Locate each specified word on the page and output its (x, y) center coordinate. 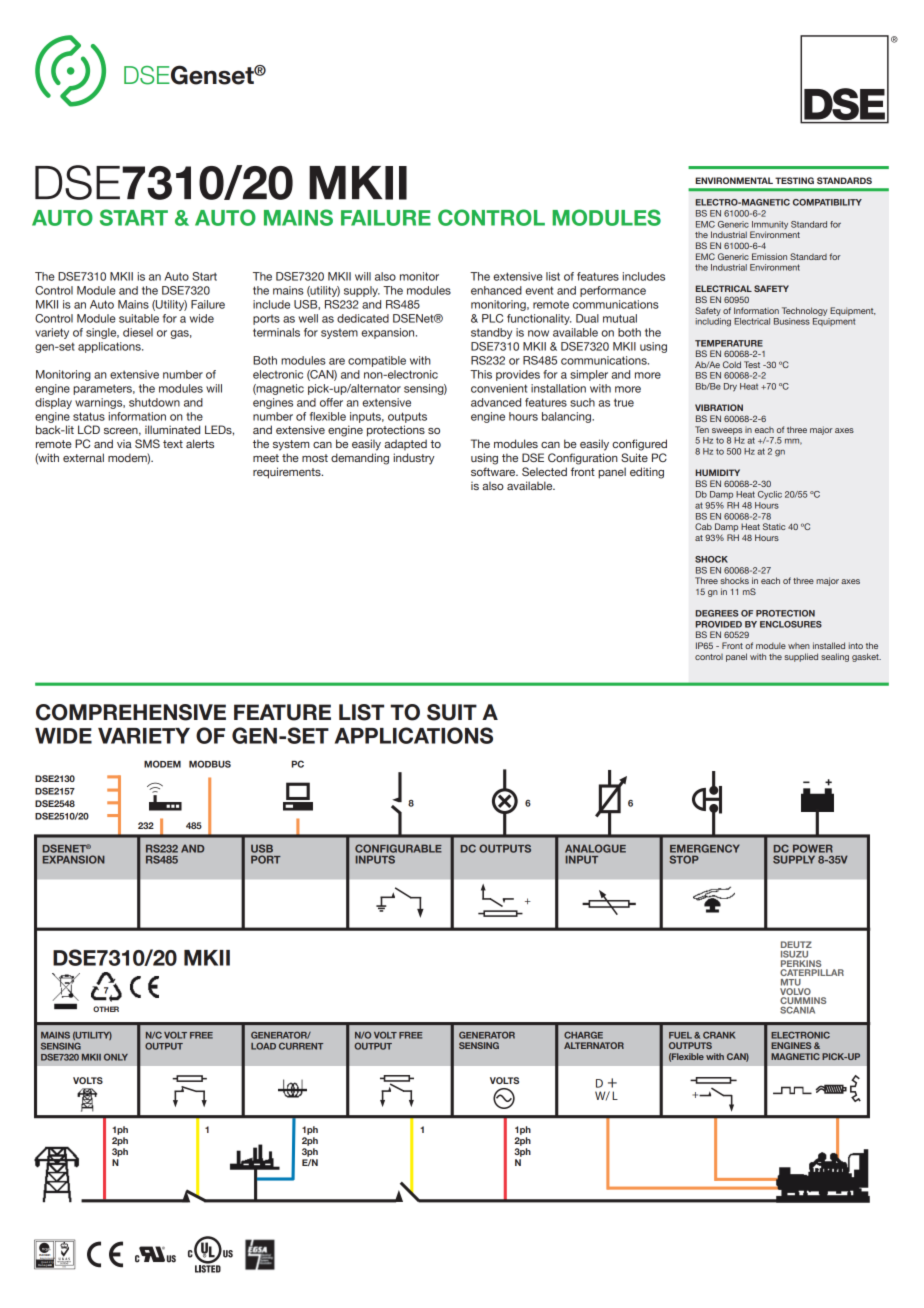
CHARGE (583, 1035)
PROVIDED (719, 624)
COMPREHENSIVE (131, 712)
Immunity (769, 226)
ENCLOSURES (791, 624)
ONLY (116, 1057)
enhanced (496, 290)
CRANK (719, 1035)
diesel (138, 332)
